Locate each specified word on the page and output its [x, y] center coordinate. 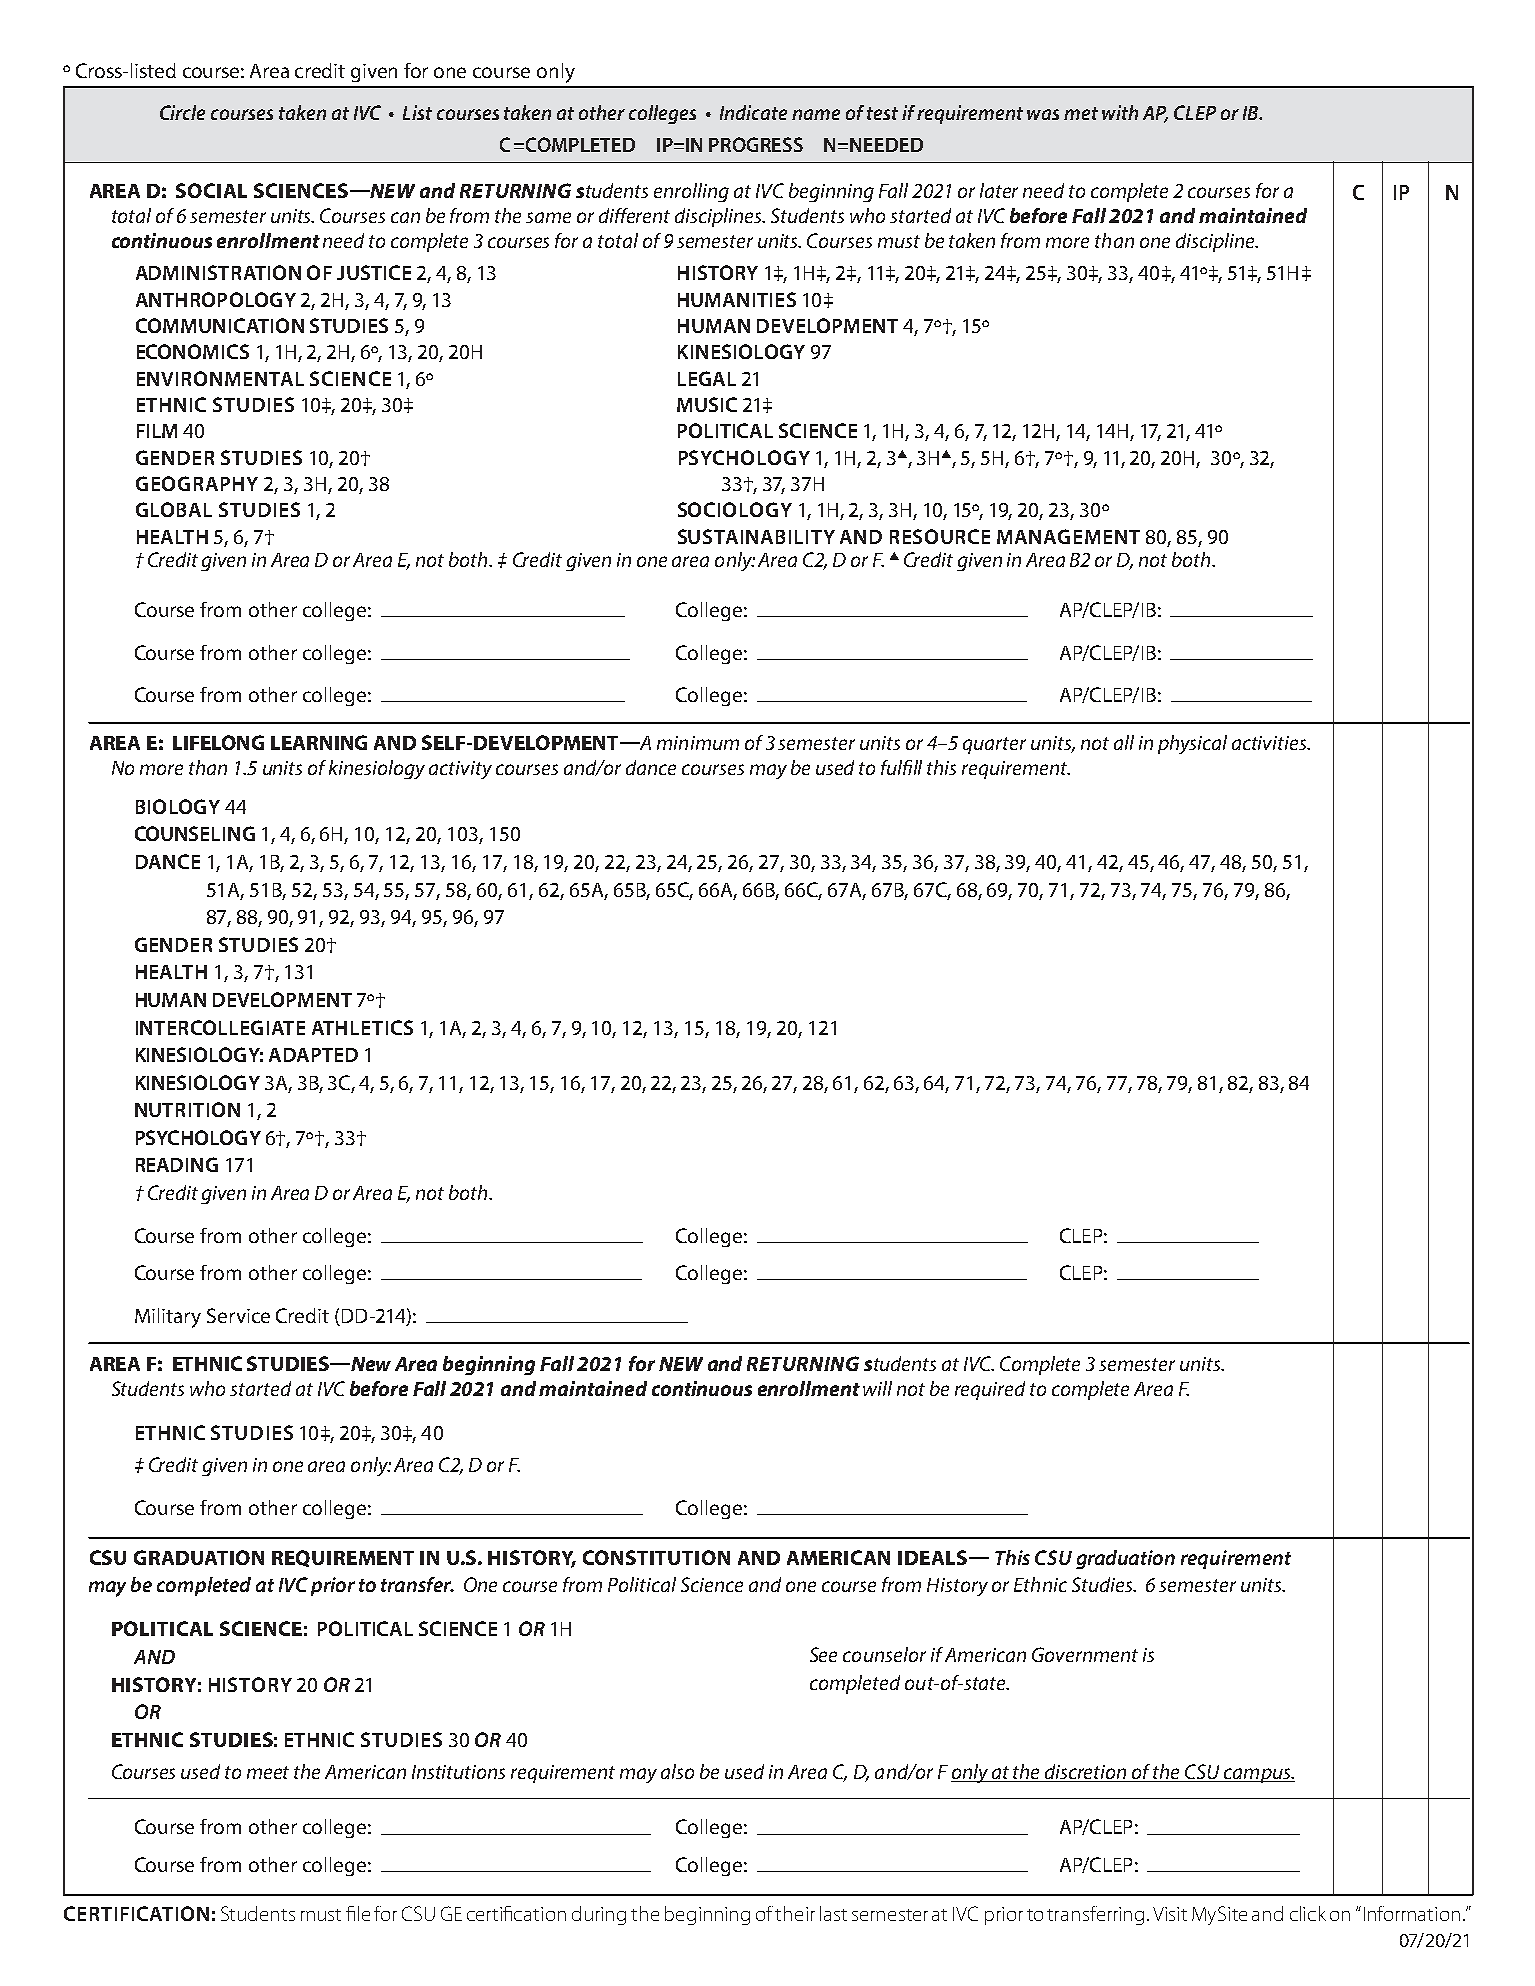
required [990, 1390]
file [358, 1913]
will [877, 1388]
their [795, 1913]
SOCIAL [211, 190]
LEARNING [319, 742]
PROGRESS [756, 144]
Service [238, 1315]
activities [1270, 743]
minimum [698, 743]
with [1120, 112]
